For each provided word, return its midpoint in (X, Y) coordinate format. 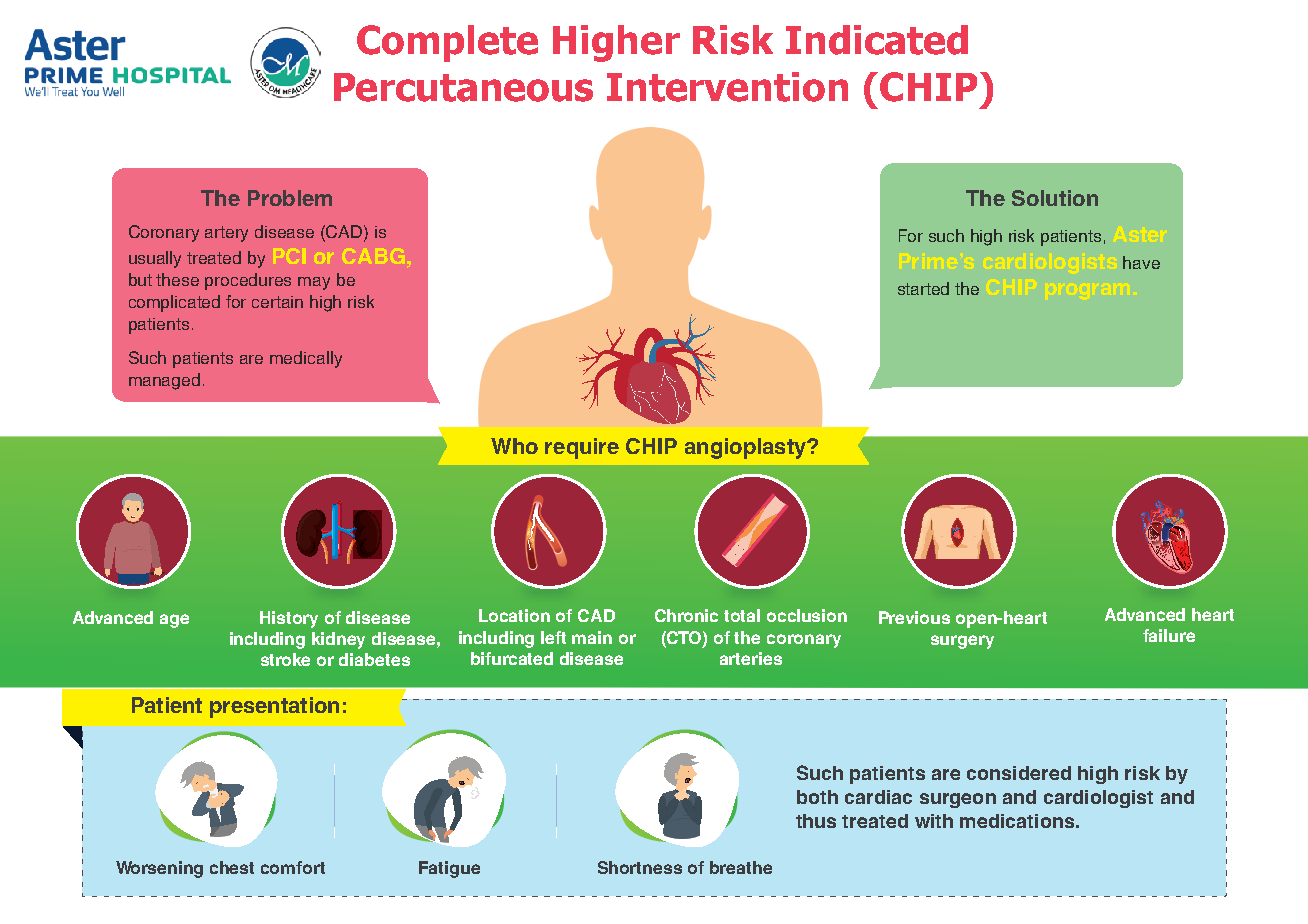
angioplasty (746, 448)
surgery (962, 642)
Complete (447, 43)
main (592, 637)
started (923, 288)
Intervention (727, 87)
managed (164, 381)
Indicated (877, 40)
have (1141, 262)
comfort (293, 867)
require (582, 448)
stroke (285, 659)
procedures (248, 281)
